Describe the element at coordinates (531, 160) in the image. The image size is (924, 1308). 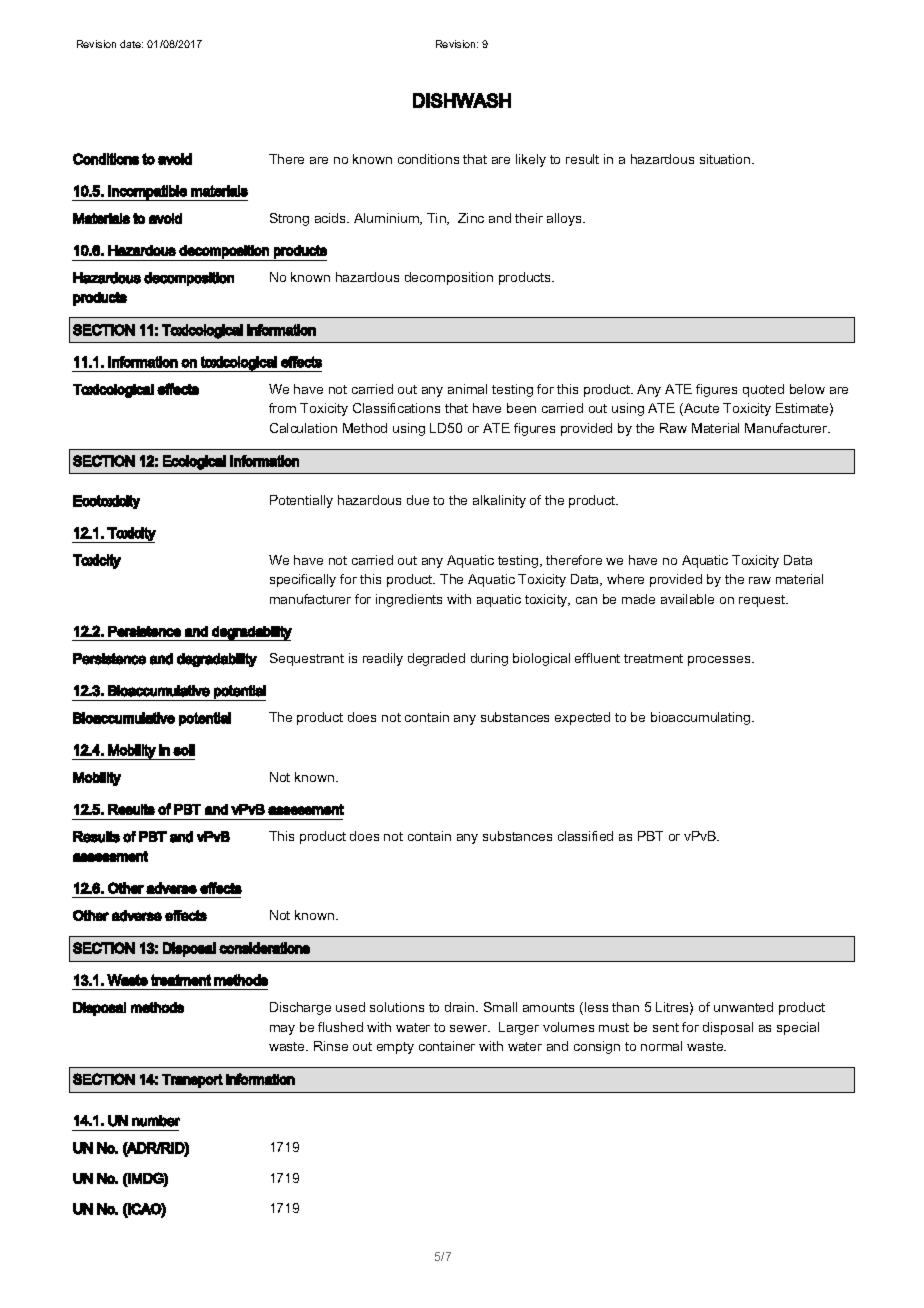
I see `likely` at that location.
